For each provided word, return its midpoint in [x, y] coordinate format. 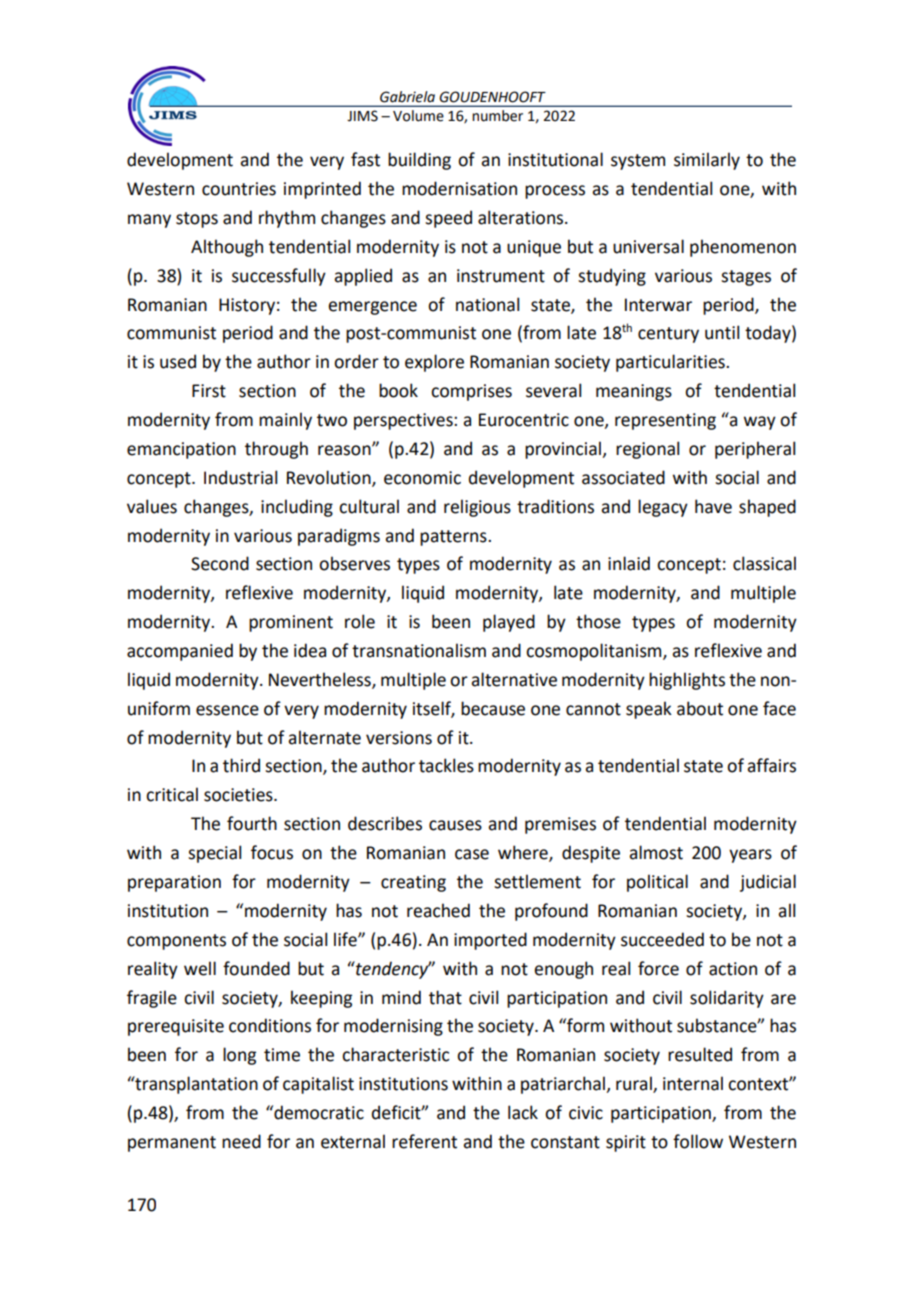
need [241, 1141]
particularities [671, 363]
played [509, 623]
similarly [707, 161]
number [497, 116]
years [750, 856]
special [214, 854]
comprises [471, 392]
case [472, 854]
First [209, 391]
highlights [687, 681]
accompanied [180, 652]
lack [523, 1112]
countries [239, 189]
